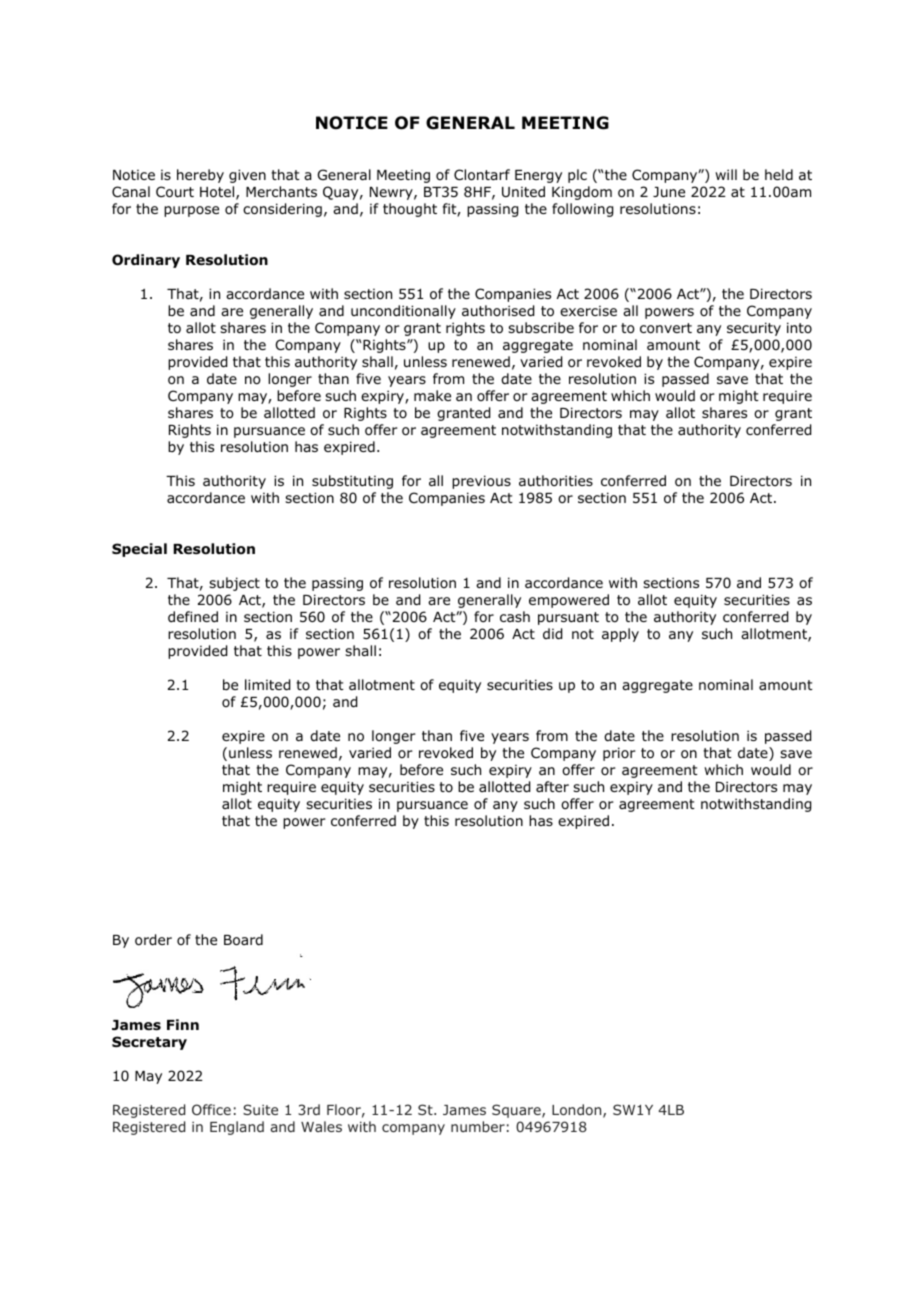  Describe the element at coordinates (578, 1111) in the screenshot. I see `London` at that location.
